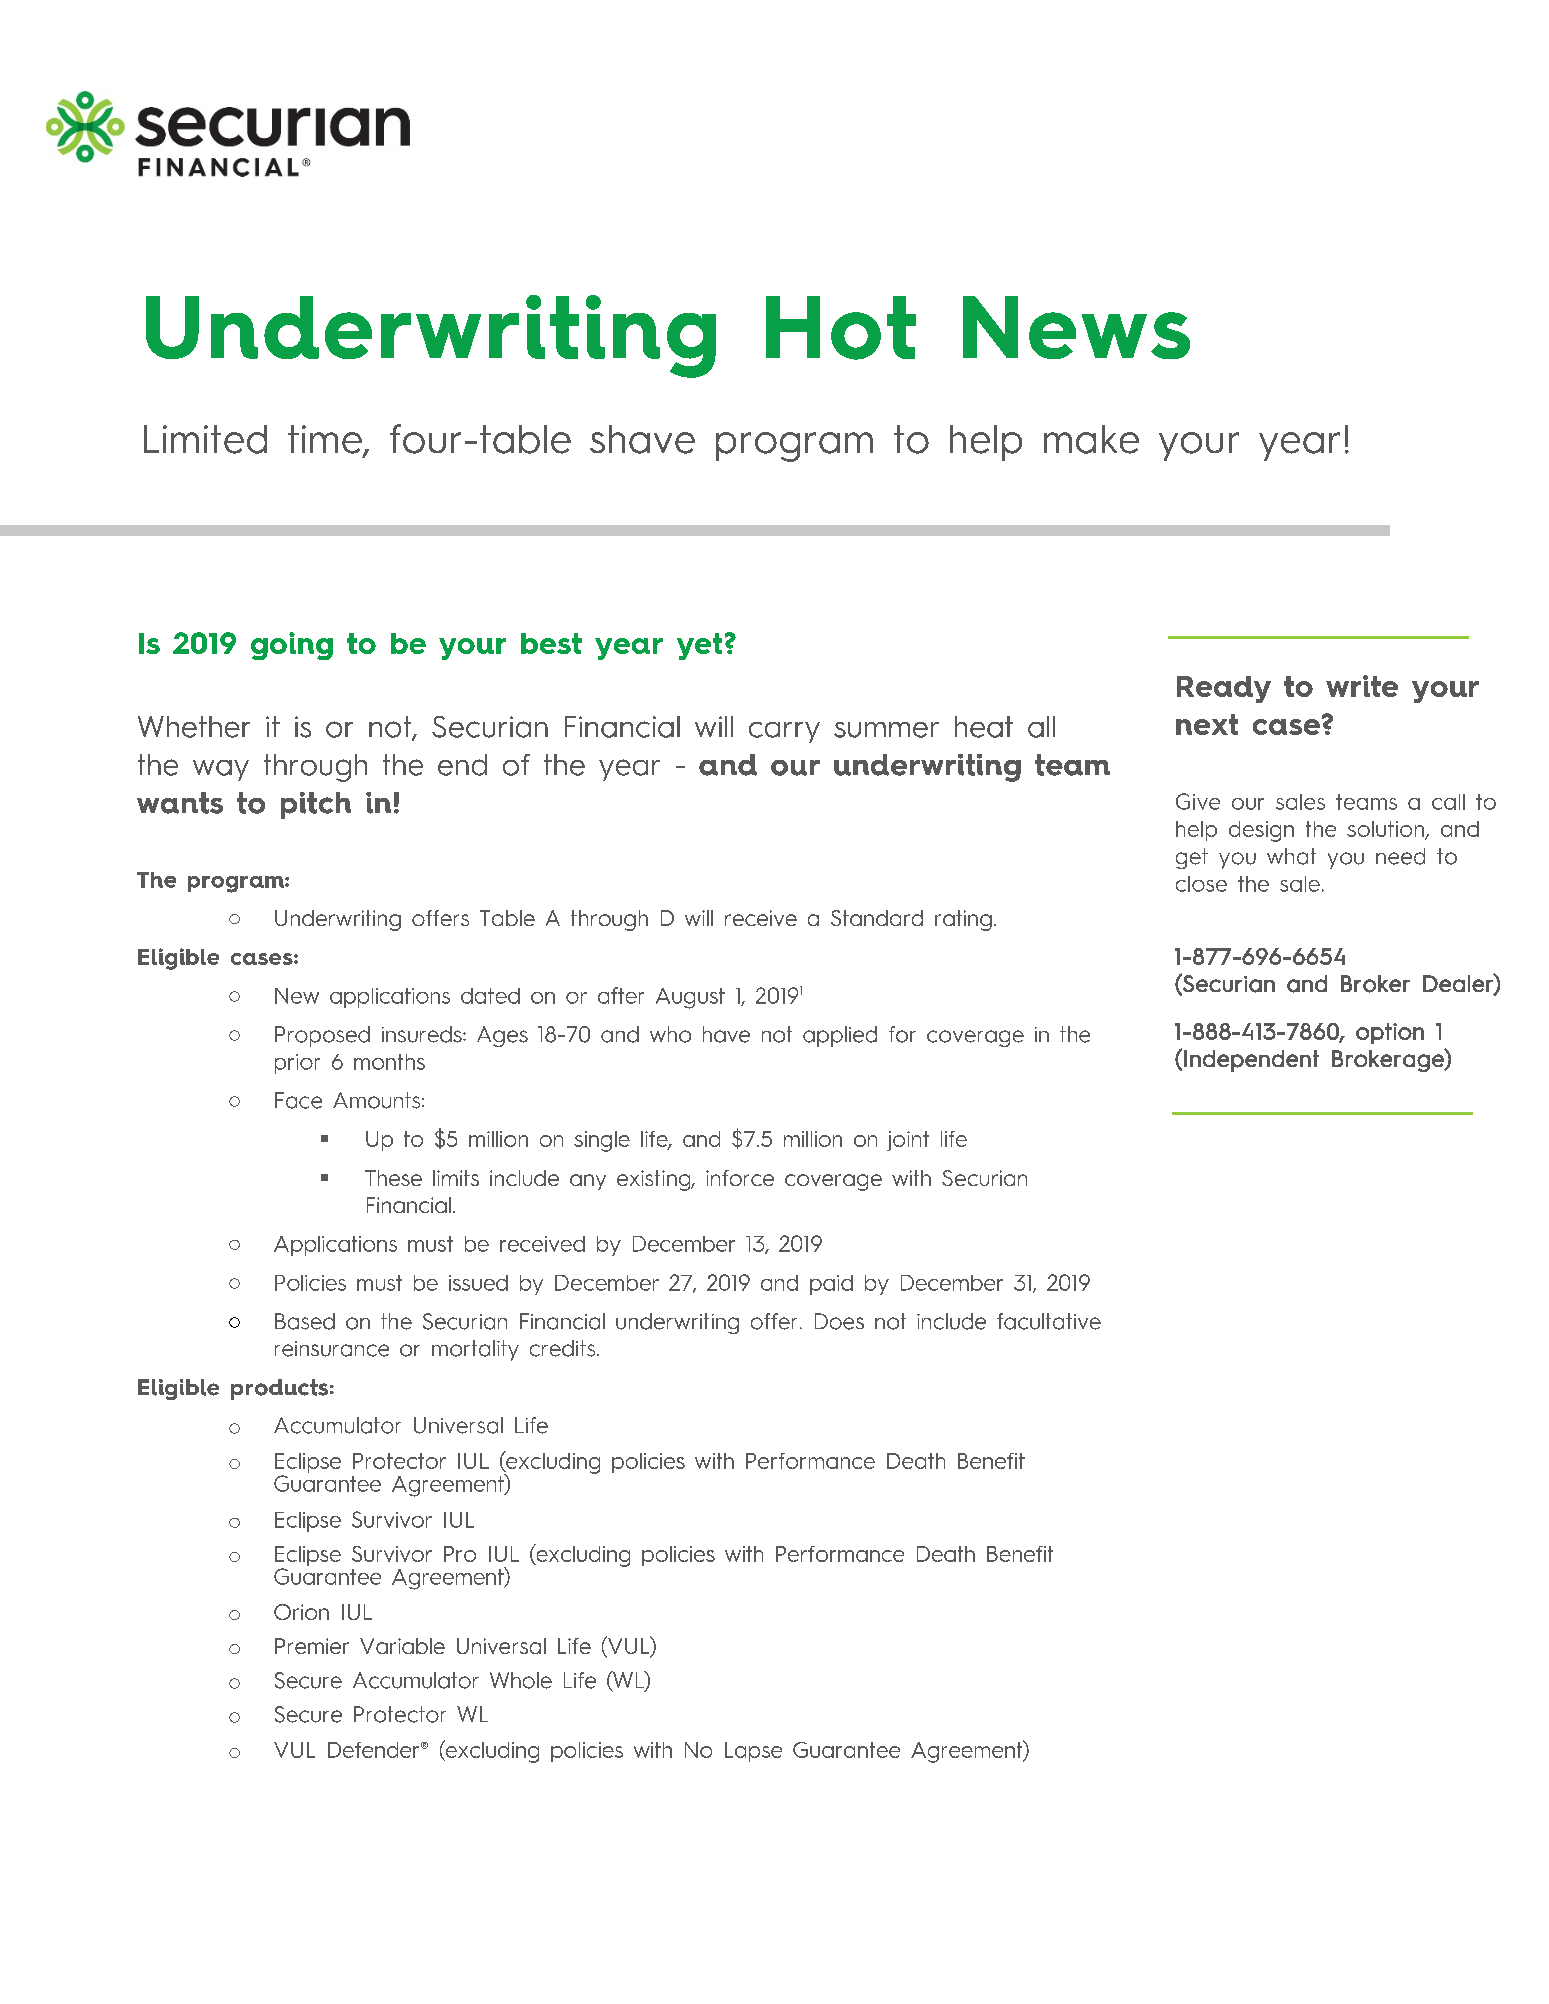  Describe the element at coordinates (322, 1036) in the image. I see `Proposed` at that location.
